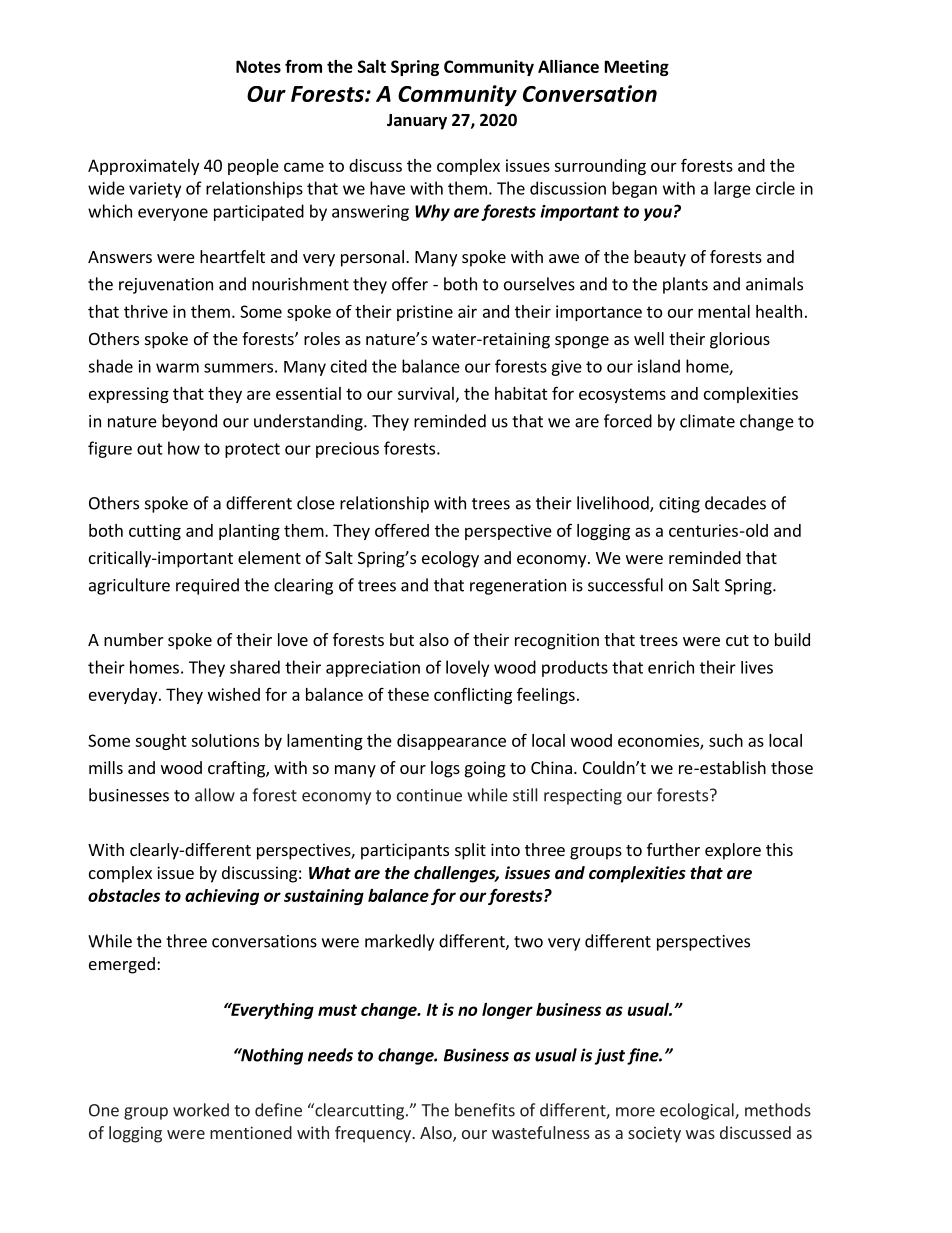  Describe the element at coordinates (698, 1111) in the page. I see `ecological` at that location.
